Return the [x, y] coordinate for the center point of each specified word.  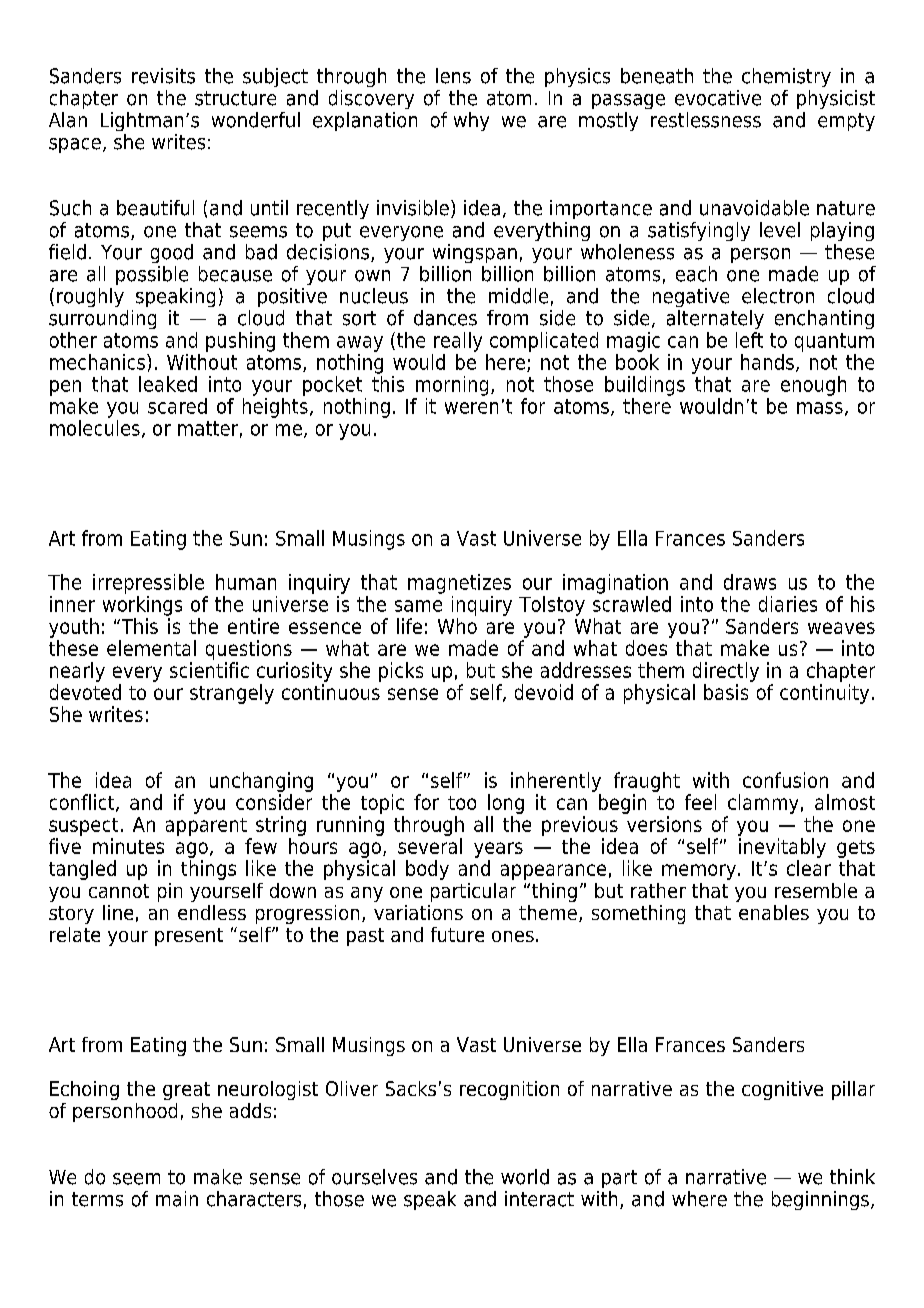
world [525, 1177]
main [177, 1199]
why [471, 121]
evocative [718, 98]
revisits [163, 76]
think [852, 1176]
